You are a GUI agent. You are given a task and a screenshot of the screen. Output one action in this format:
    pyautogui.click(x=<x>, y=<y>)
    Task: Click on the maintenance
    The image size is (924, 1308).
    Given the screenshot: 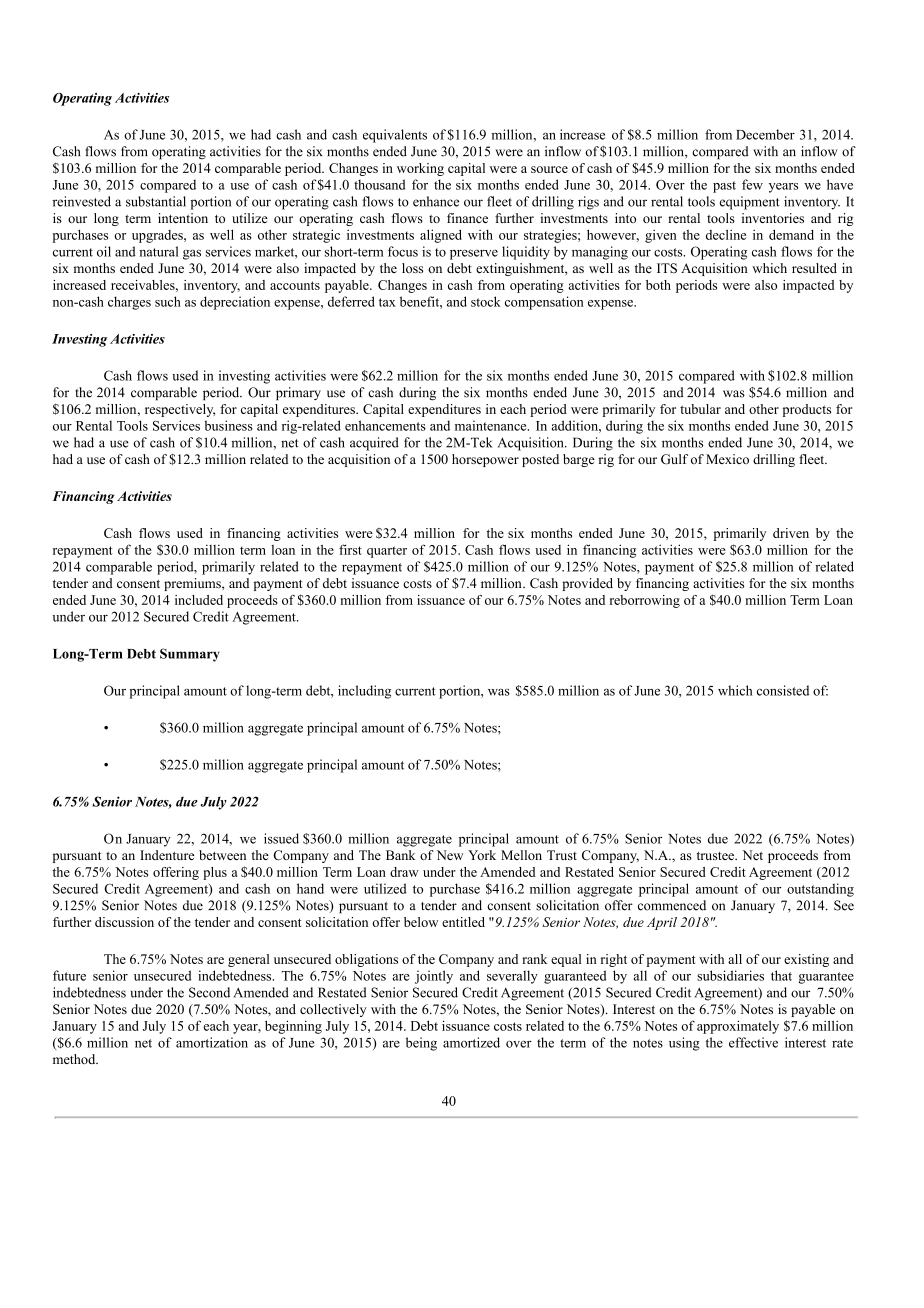 What is the action you would take?
    pyautogui.click(x=492, y=425)
